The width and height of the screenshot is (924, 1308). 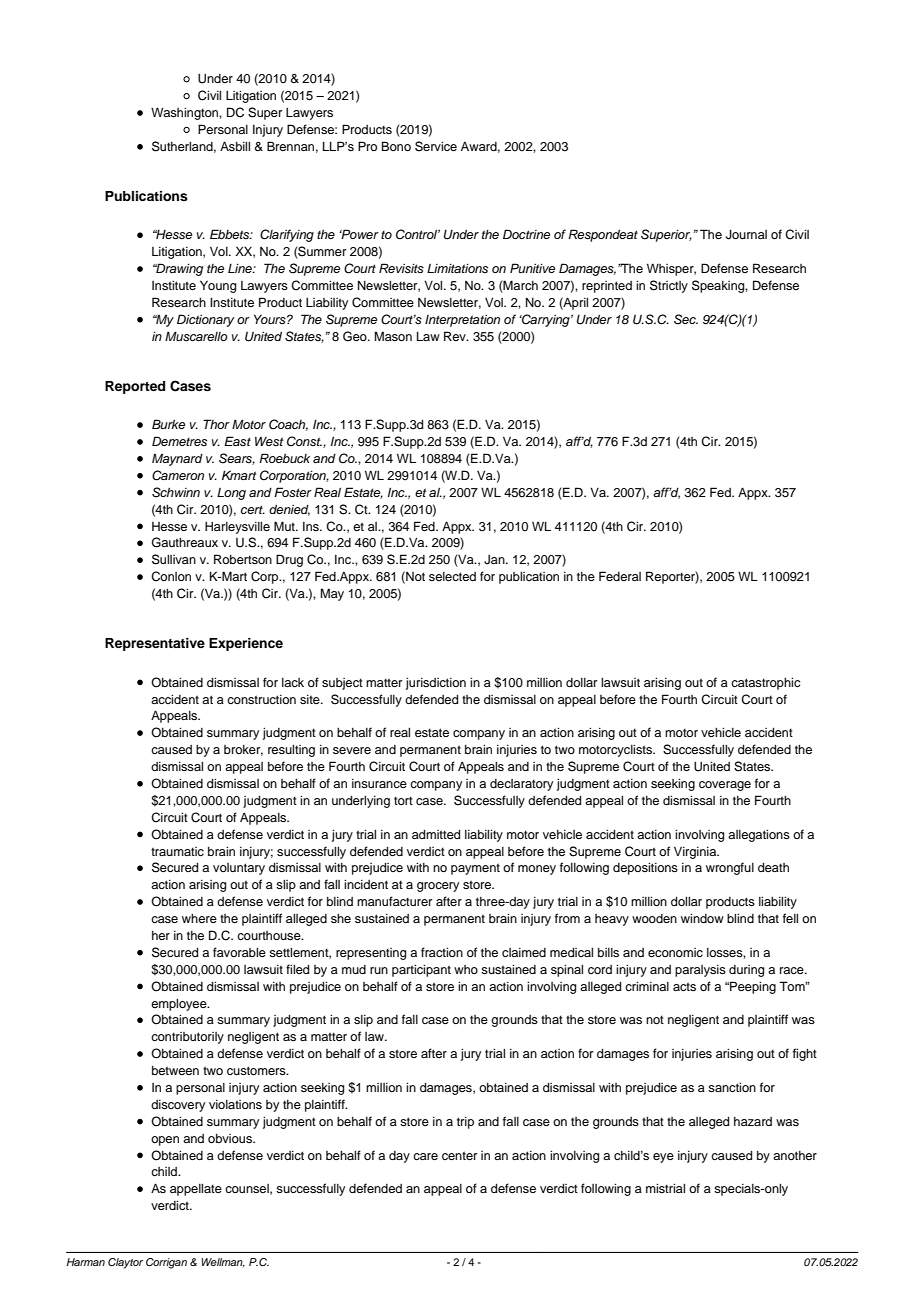 What do you see at coordinates (620, 576) in the screenshot?
I see `Federal` at bounding box center [620, 576].
